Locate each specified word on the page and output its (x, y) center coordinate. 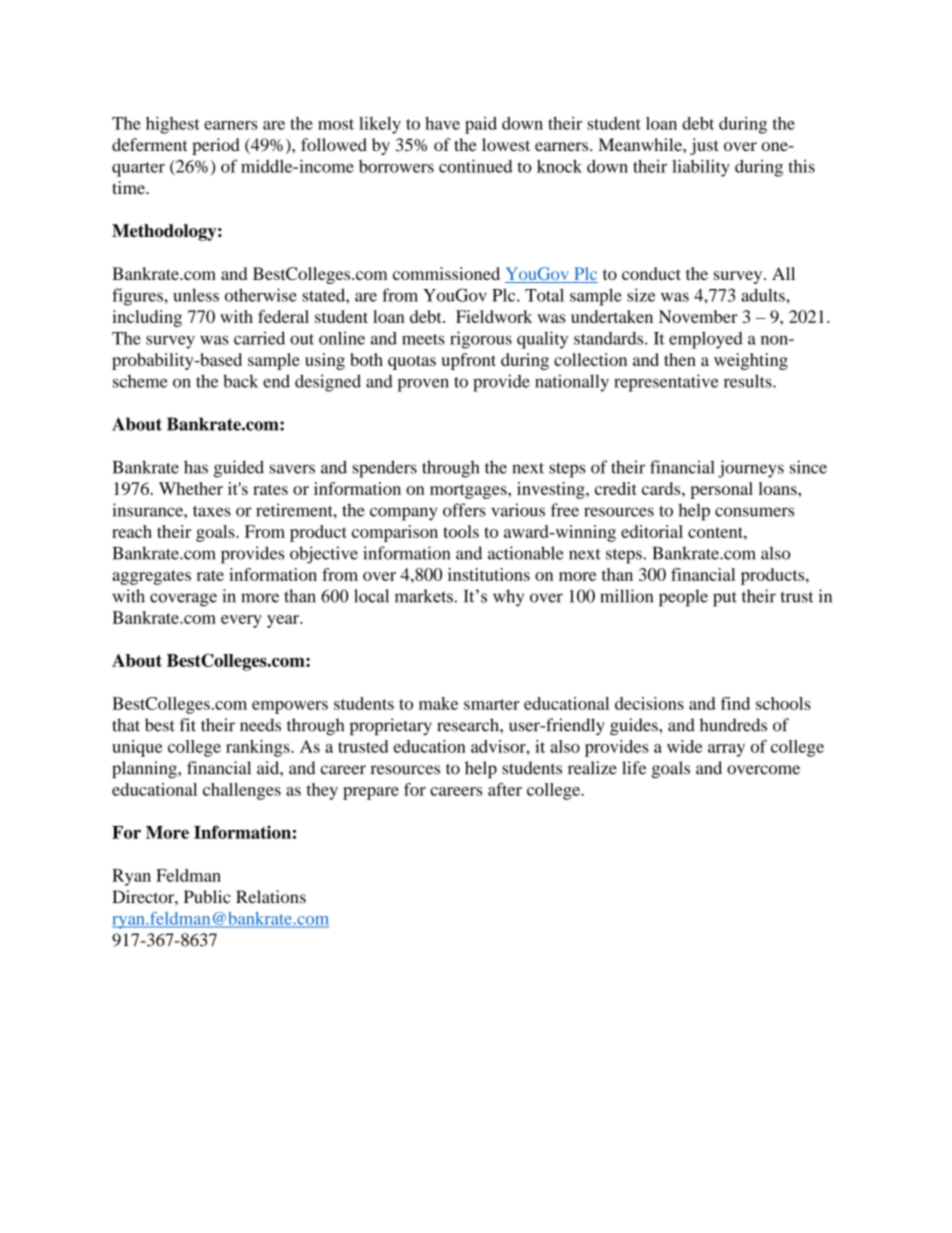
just (704, 146)
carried (259, 338)
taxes (212, 511)
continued (475, 166)
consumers (754, 512)
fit (188, 725)
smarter (492, 704)
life (634, 768)
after (505, 789)
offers (464, 510)
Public (207, 897)
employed (706, 340)
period (216, 146)
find (735, 703)
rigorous (481, 340)
